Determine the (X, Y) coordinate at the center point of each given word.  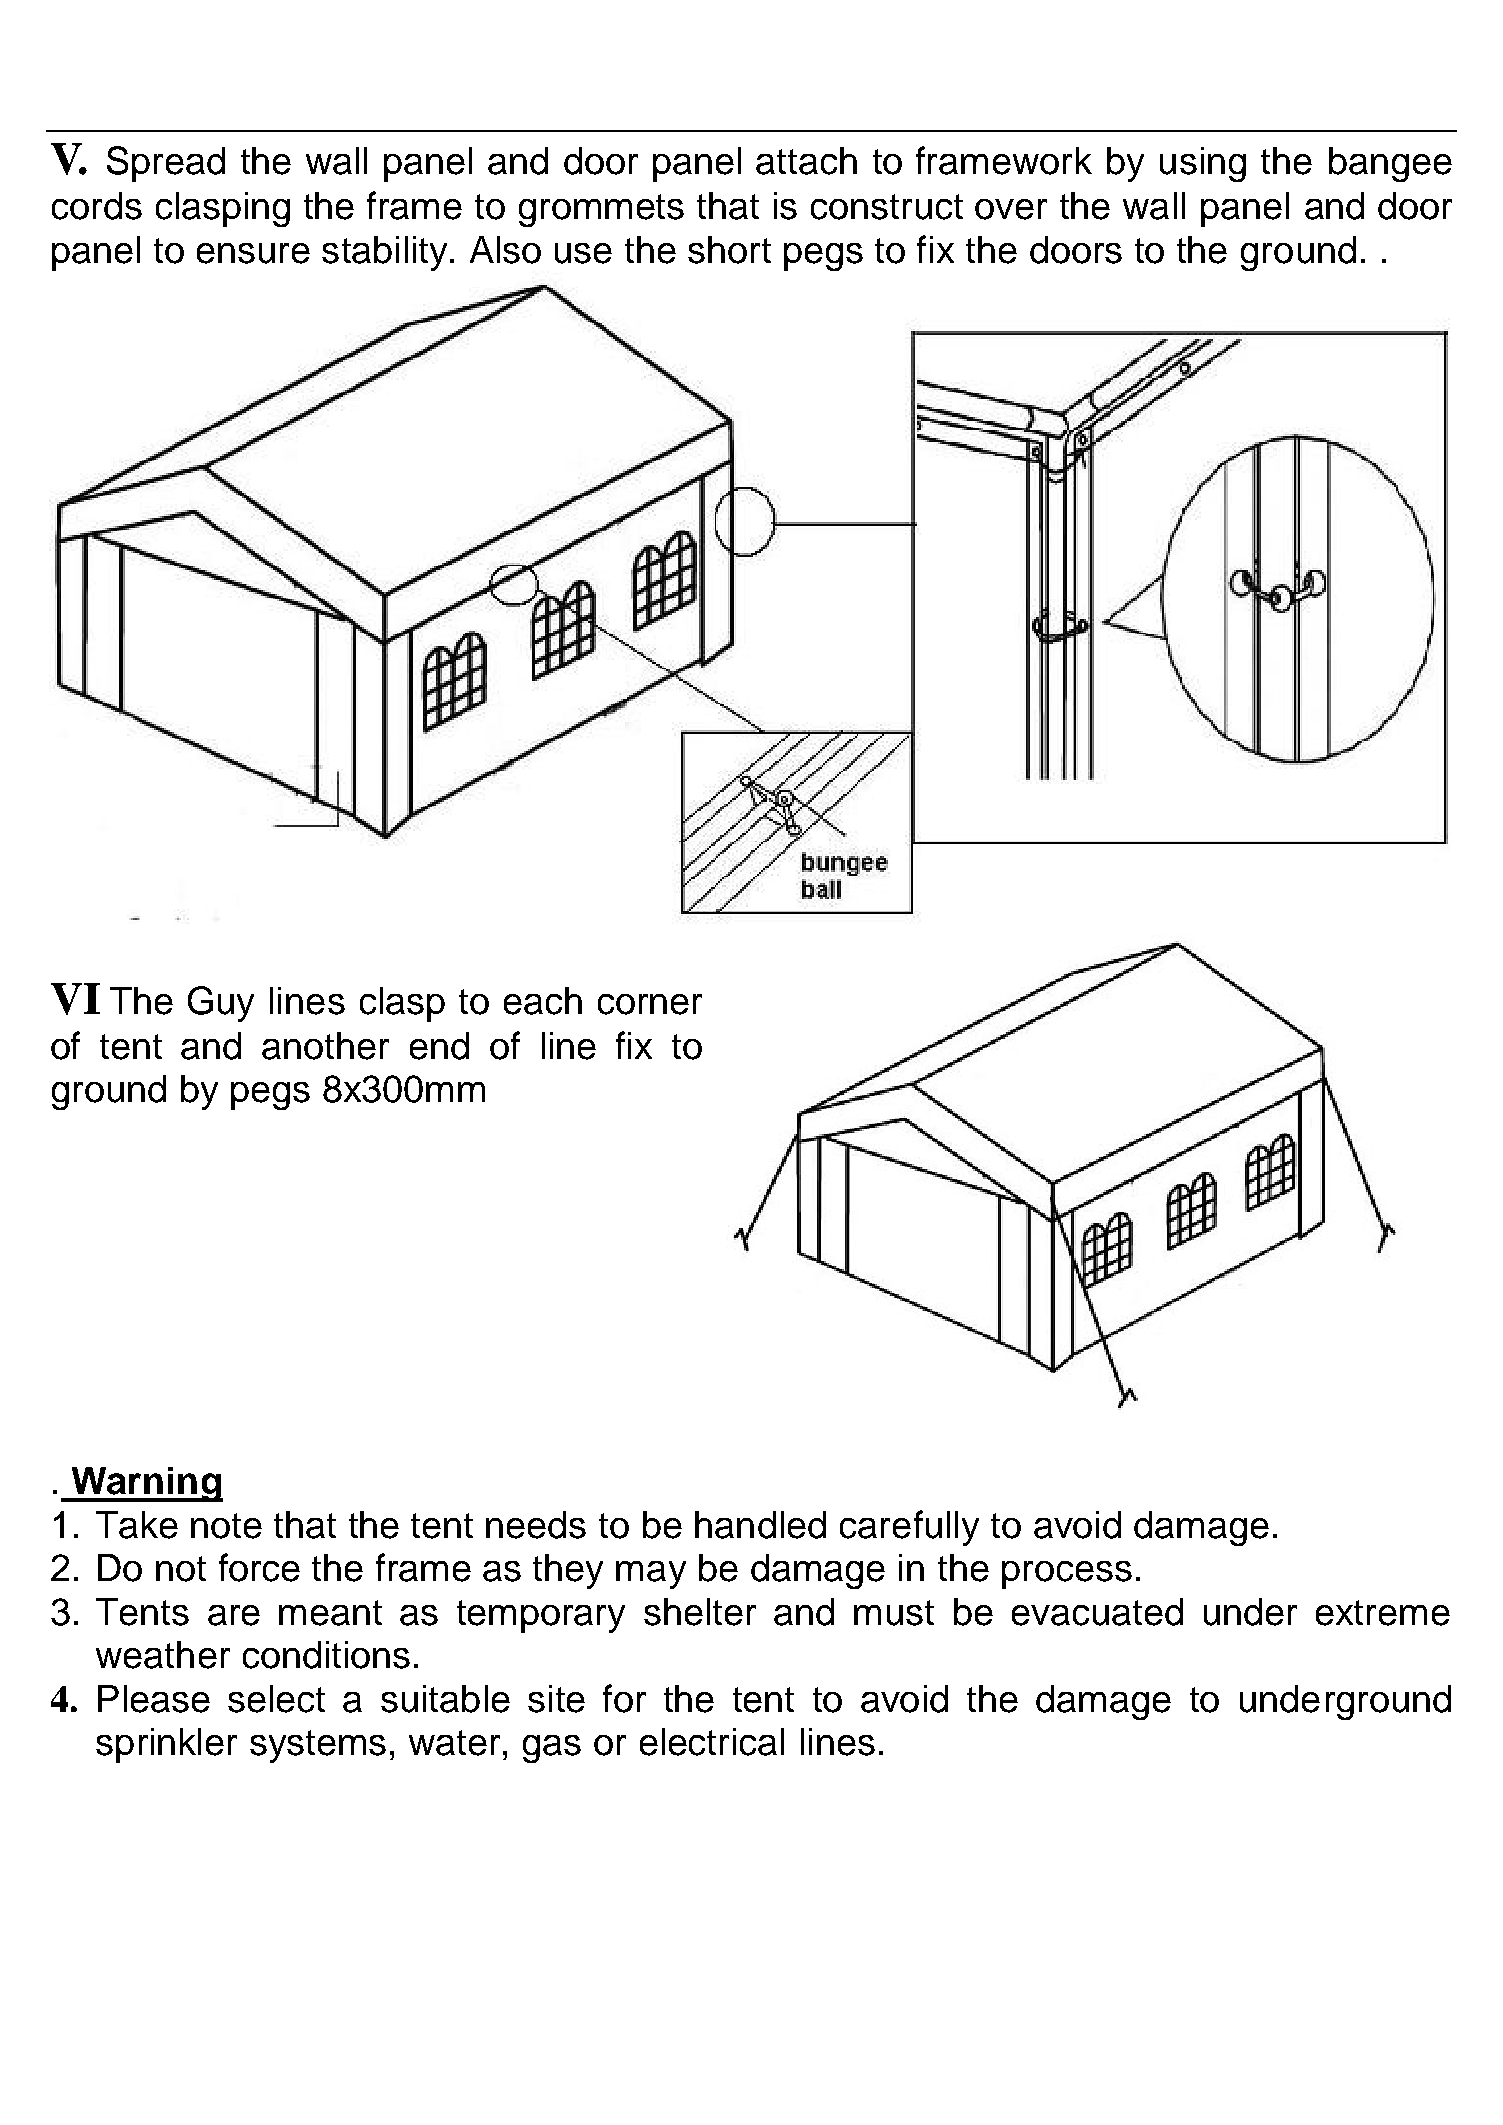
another (325, 1046)
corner (650, 1004)
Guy (221, 1004)
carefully (909, 1528)
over (1011, 209)
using (1203, 164)
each (543, 1001)
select (276, 1699)
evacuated (1097, 1612)
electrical (712, 1742)
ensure (253, 253)
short (729, 250)
